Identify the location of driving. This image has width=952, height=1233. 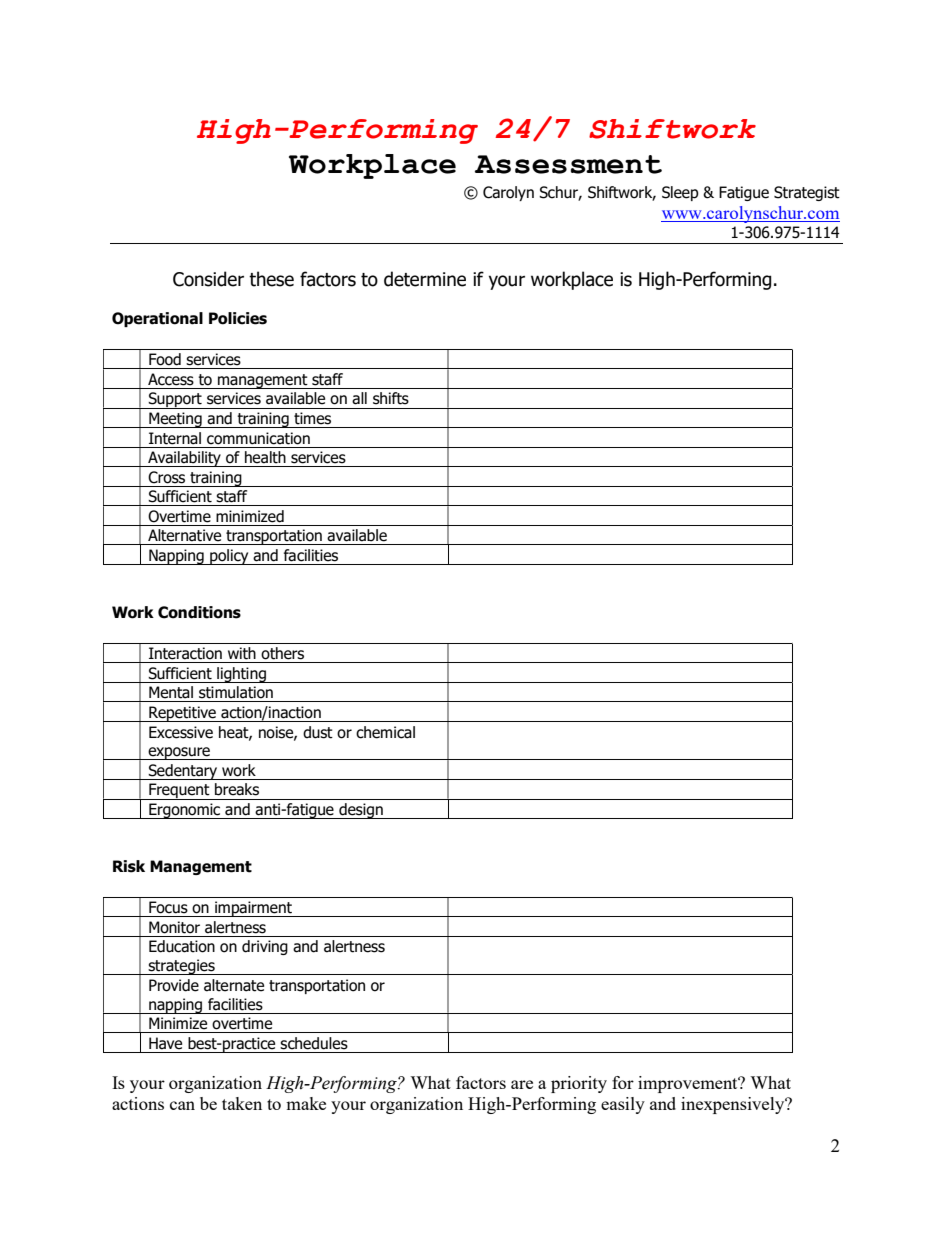
(265, 947).
